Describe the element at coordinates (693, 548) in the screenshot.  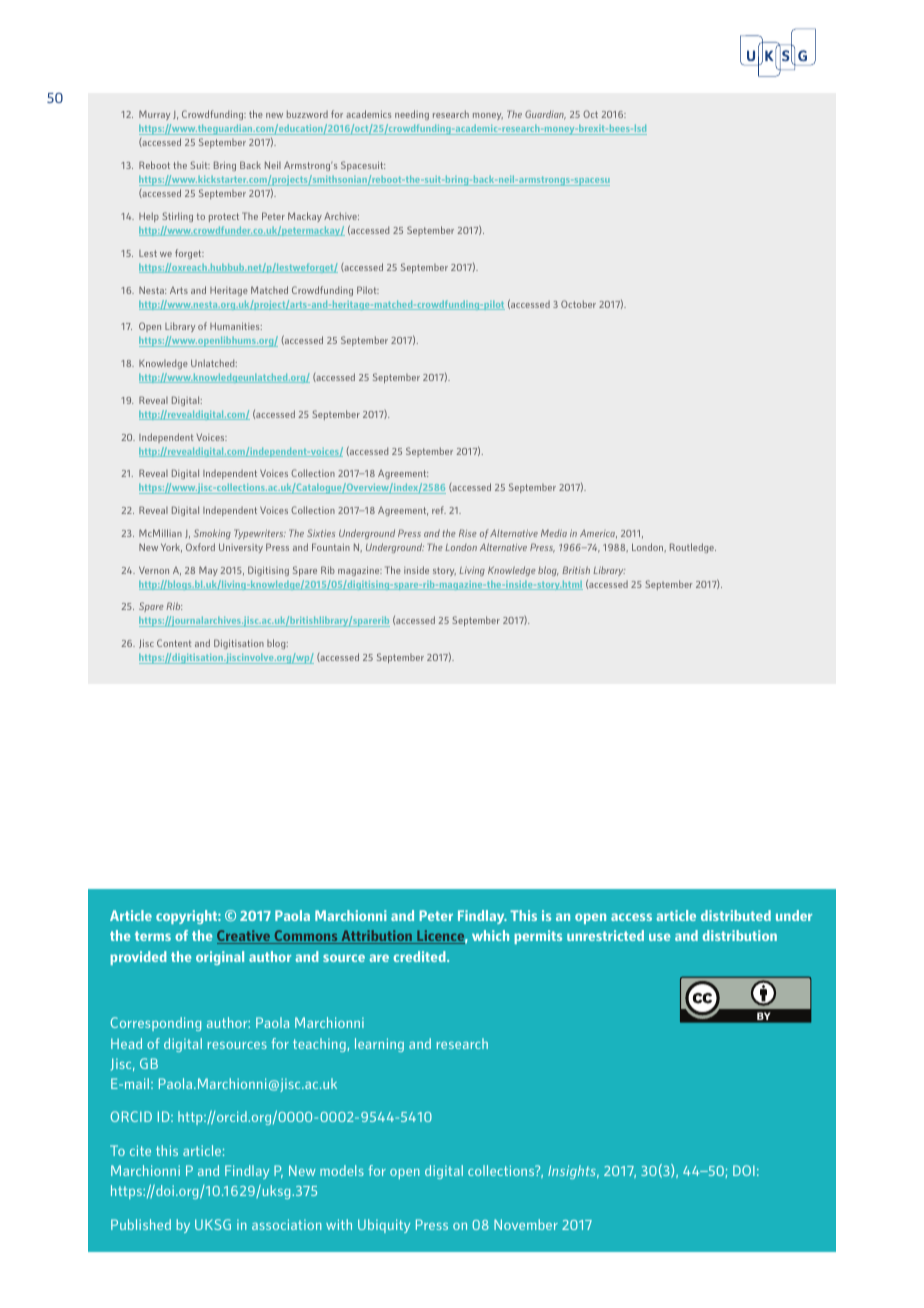
I see `Routledge` at that location.
